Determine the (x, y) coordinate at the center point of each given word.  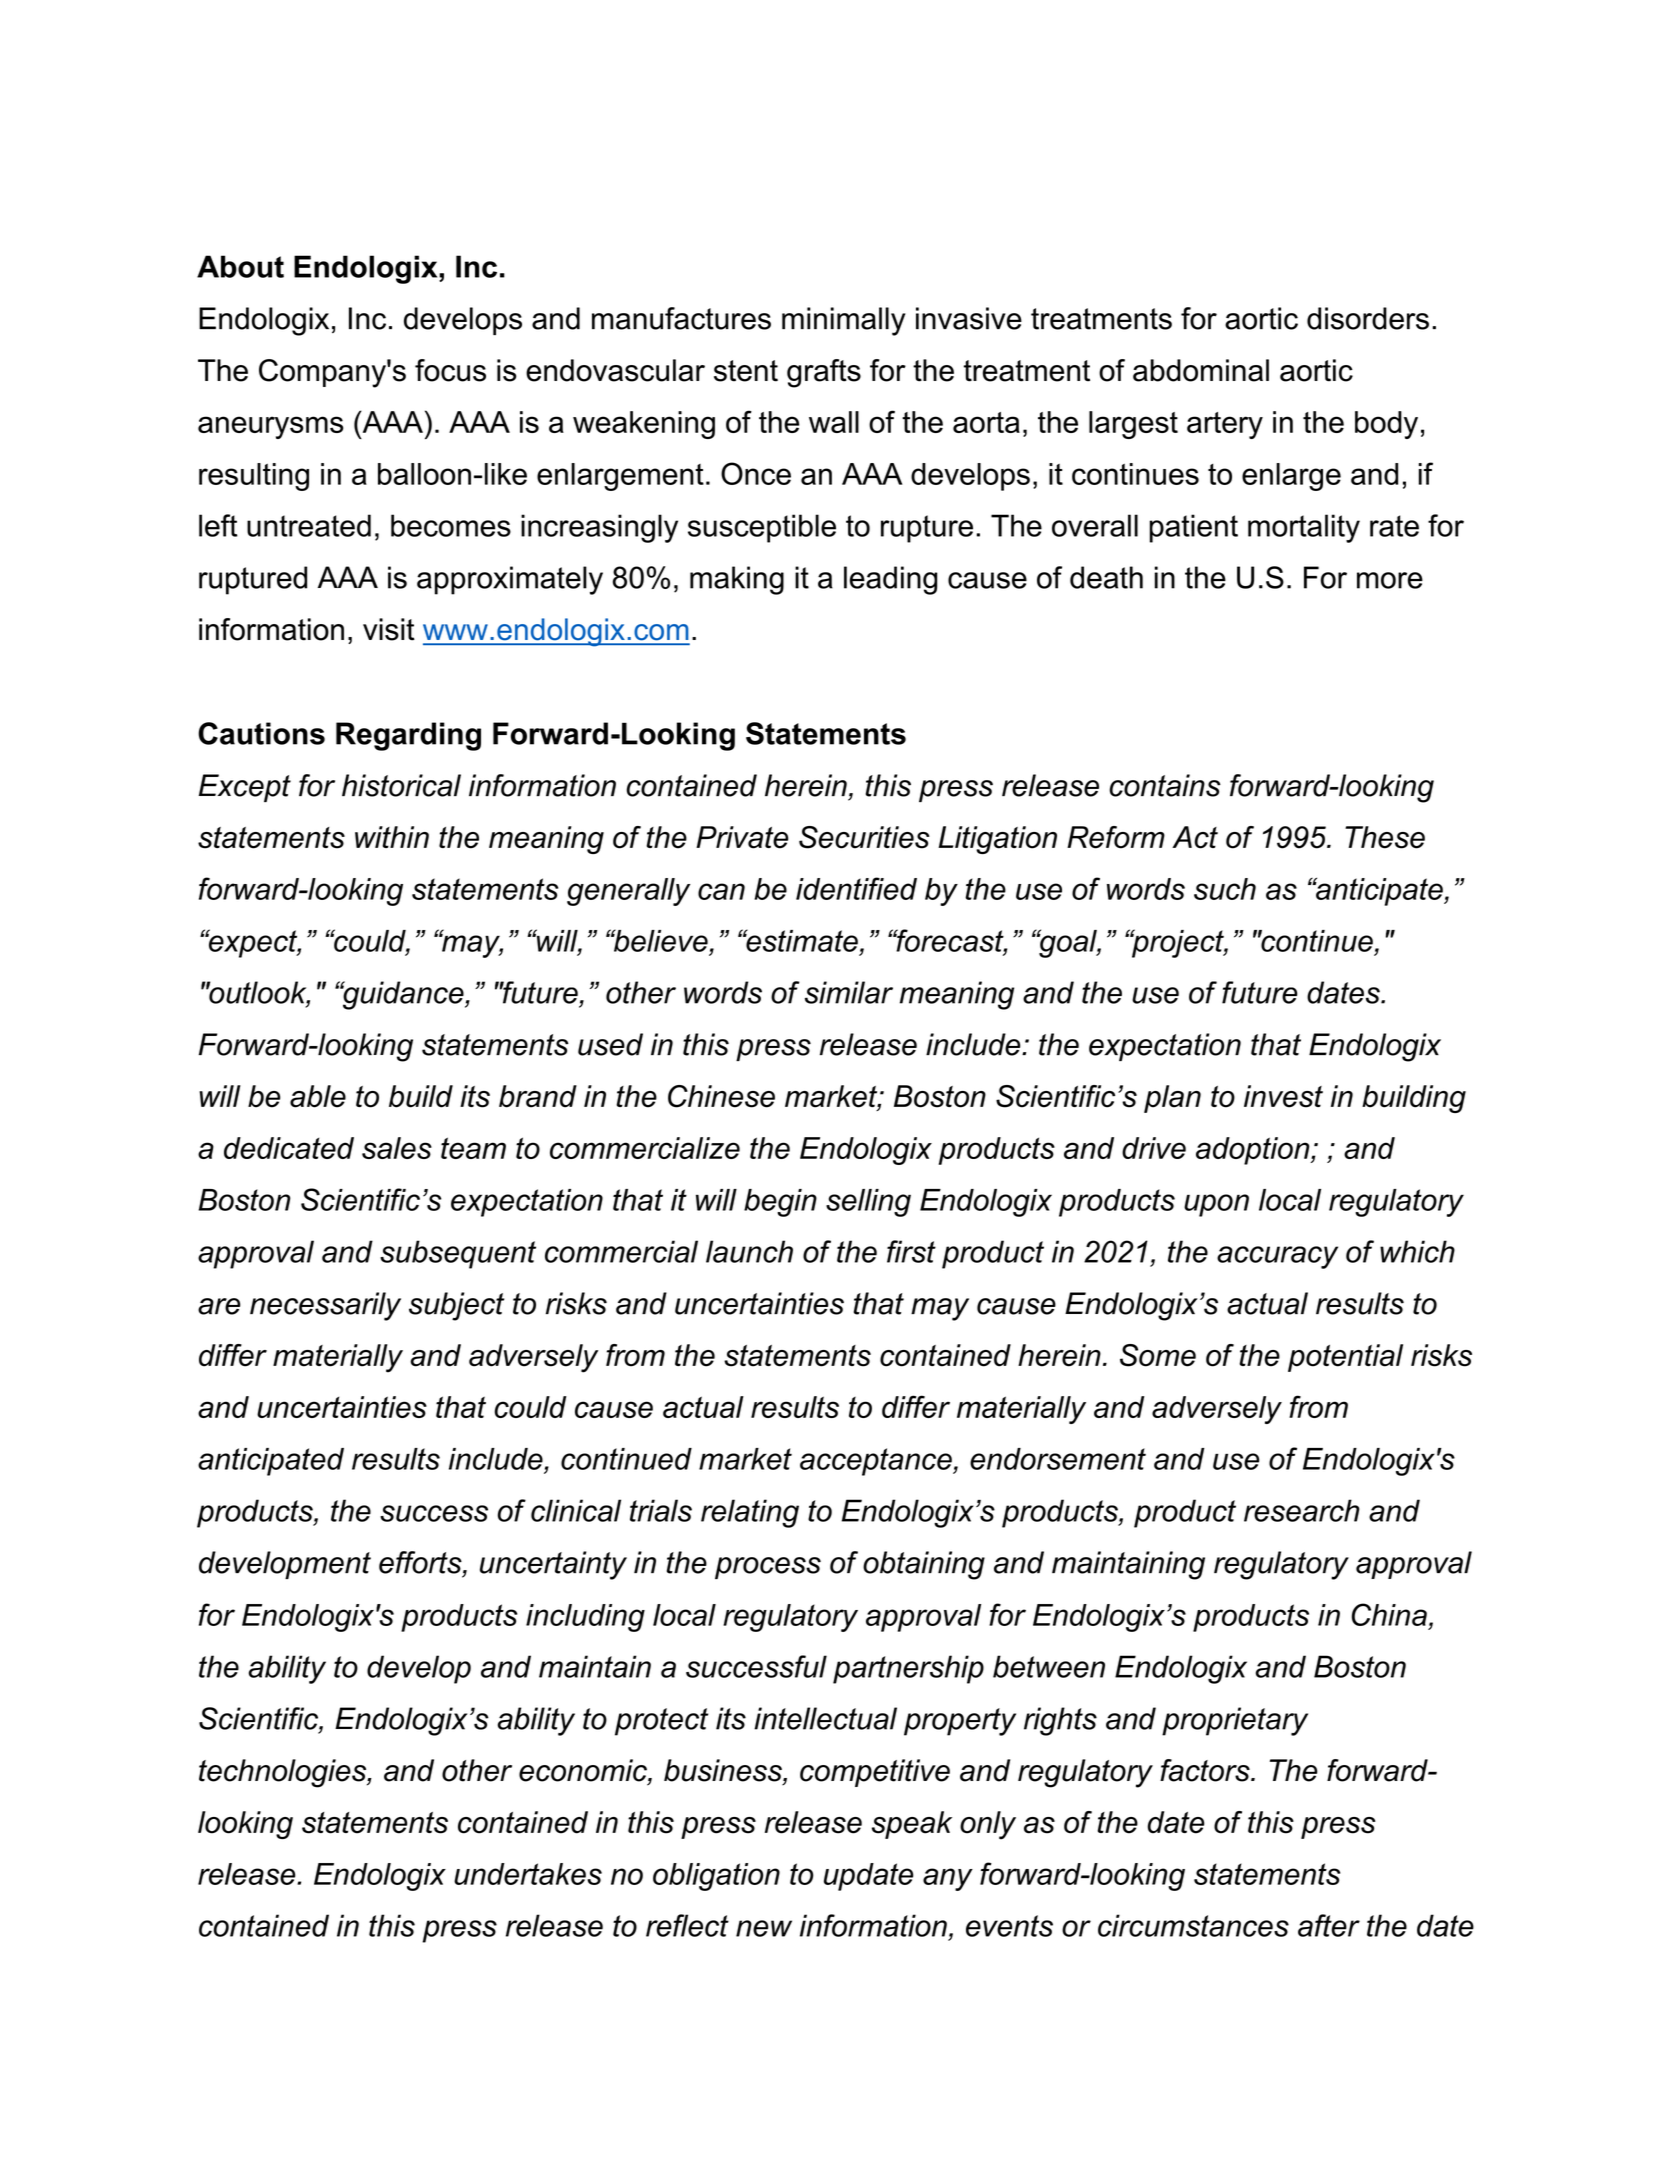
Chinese (721, 1096)
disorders (1368, 318)
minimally (844, 321)
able (318, 1096)
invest (1283, 1096)
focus (450, 370)
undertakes (528, 1874)
